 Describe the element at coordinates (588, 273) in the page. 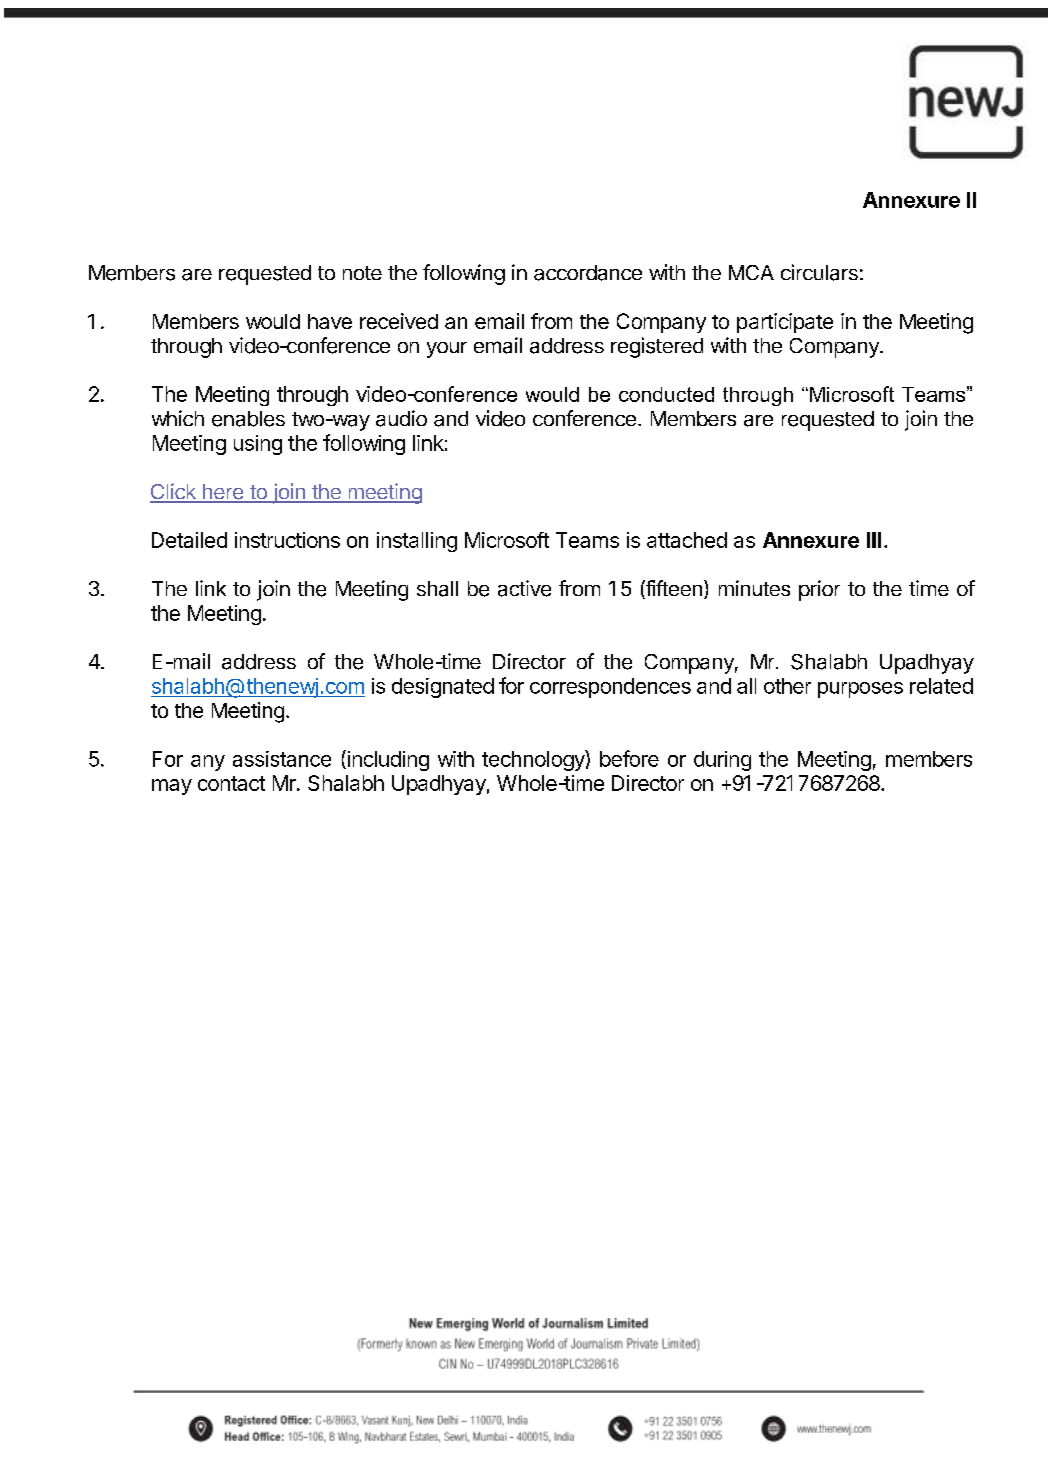

I see `accordance` at that location.
